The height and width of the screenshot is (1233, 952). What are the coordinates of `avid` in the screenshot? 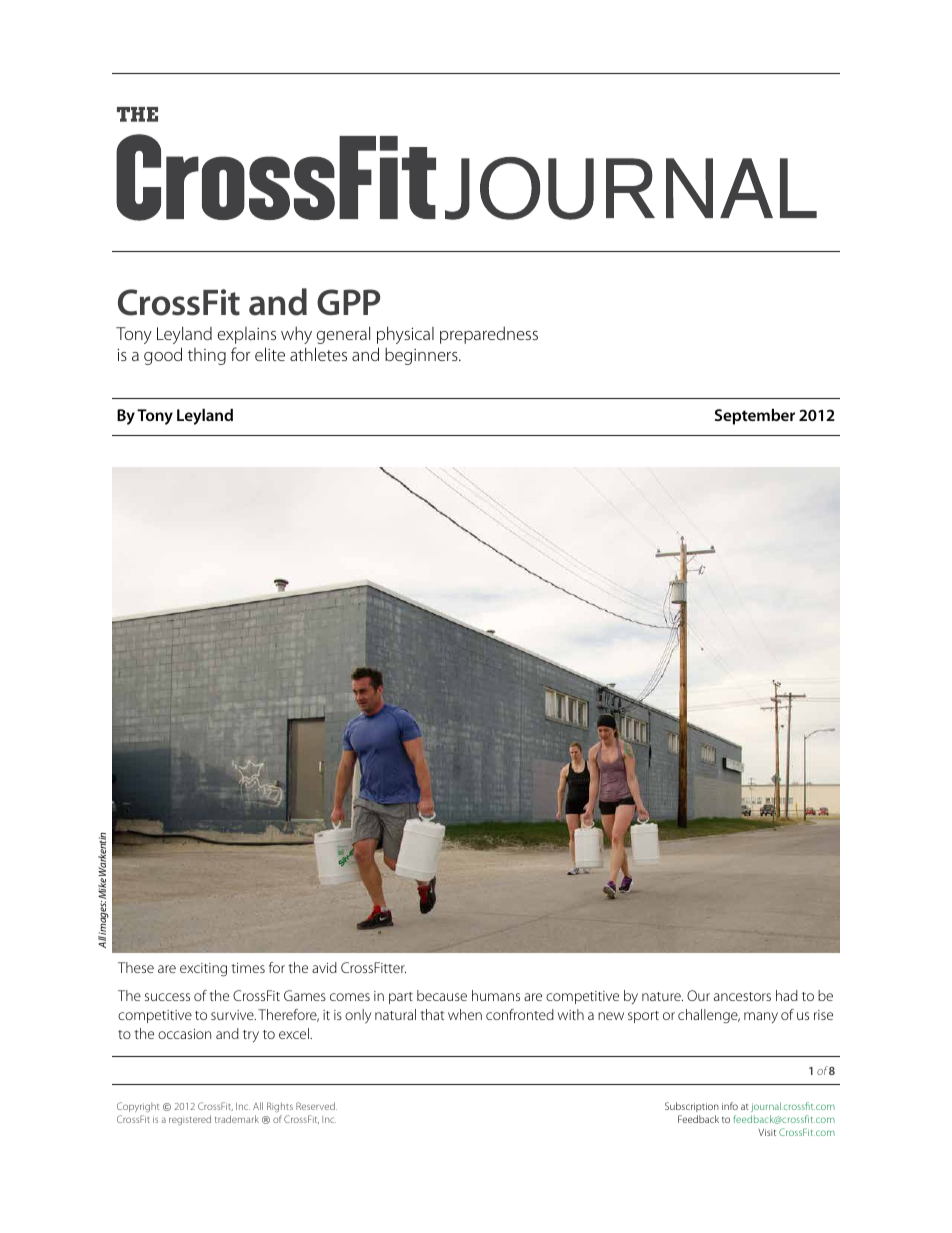 It's located at (324, 967).
